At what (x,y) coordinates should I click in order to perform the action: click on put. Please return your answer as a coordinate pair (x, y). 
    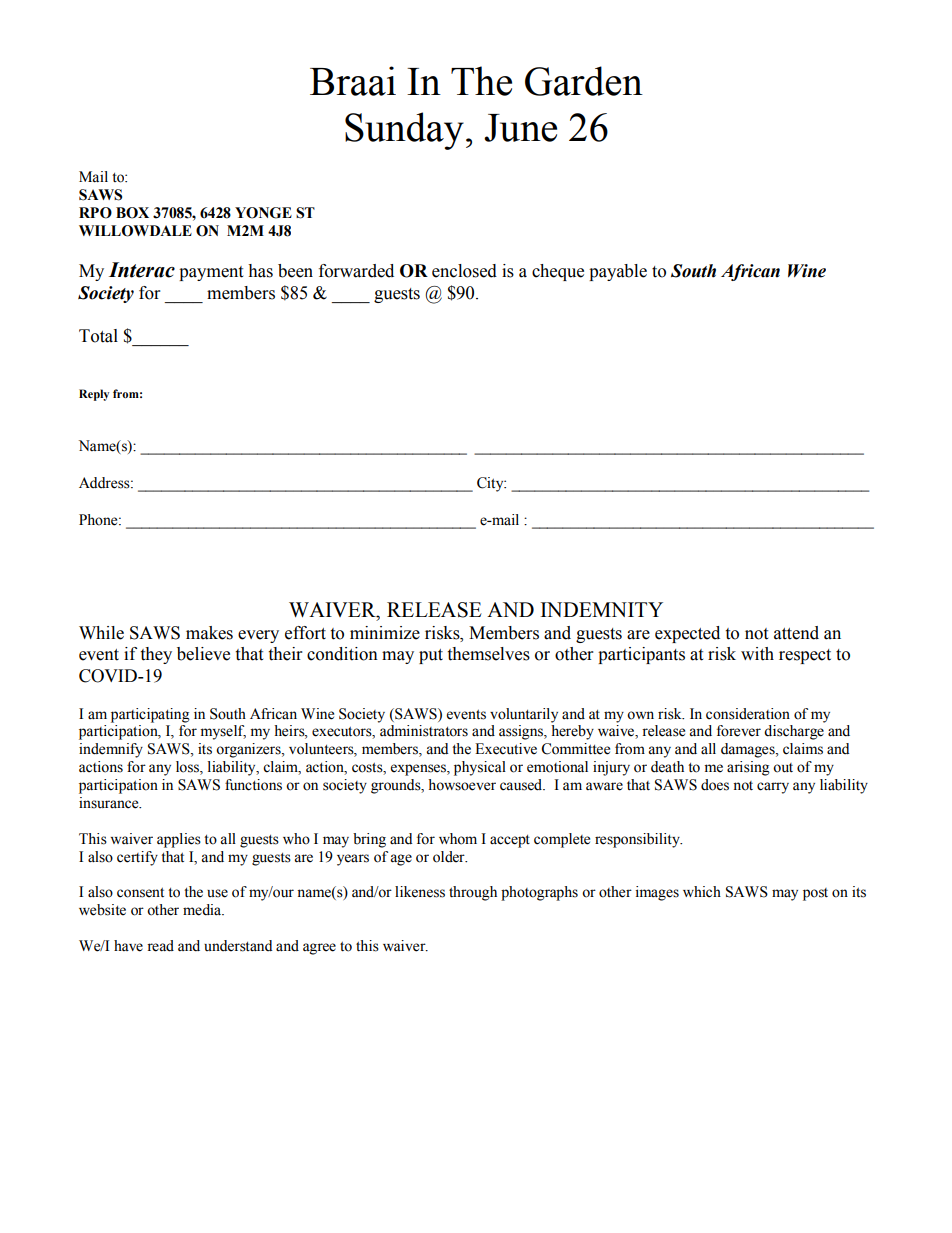
    Looking at the image, I should click on (431, 656).
